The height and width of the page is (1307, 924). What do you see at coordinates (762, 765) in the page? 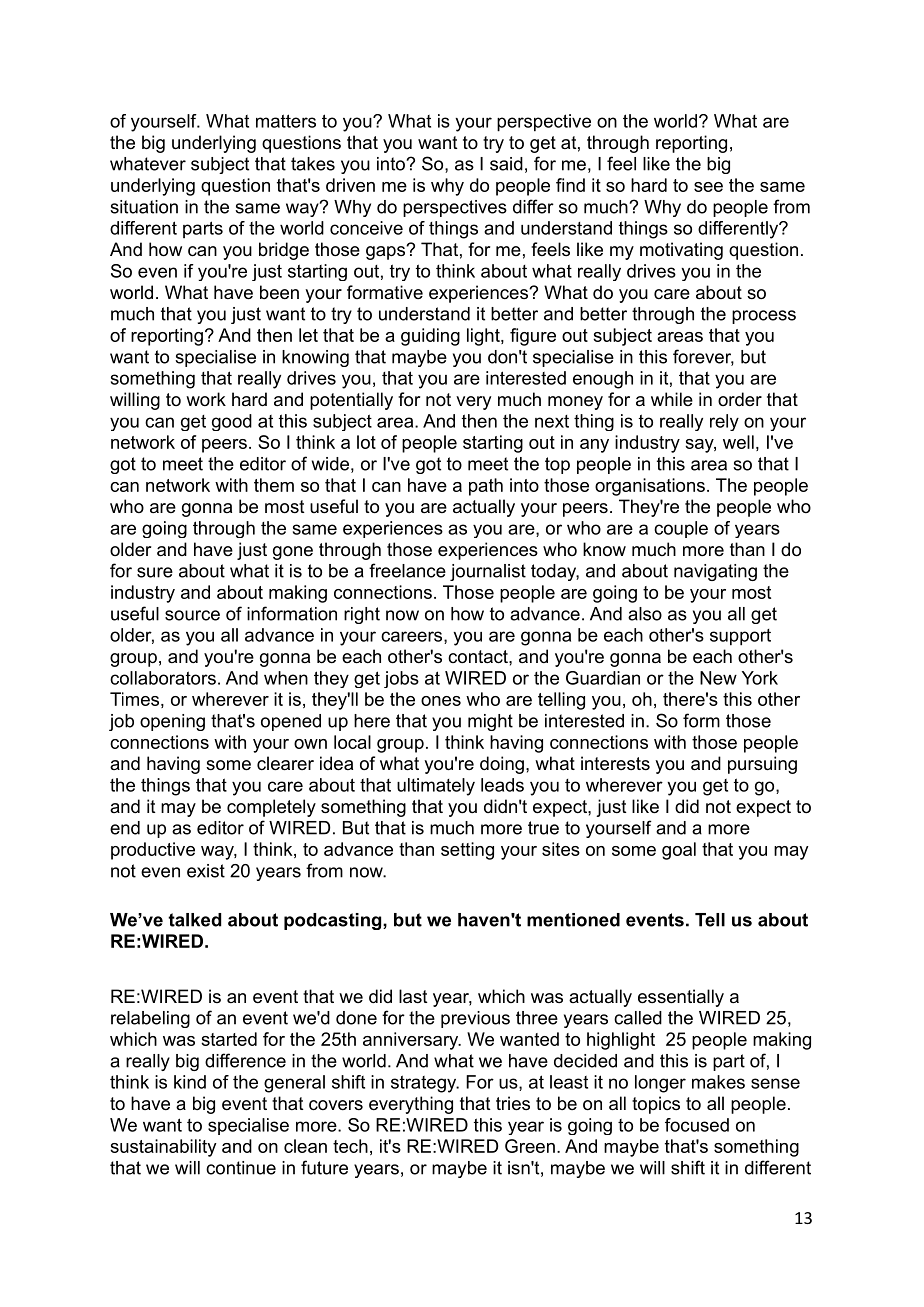
I see `pursuing` at bounding box center [762, 765].
